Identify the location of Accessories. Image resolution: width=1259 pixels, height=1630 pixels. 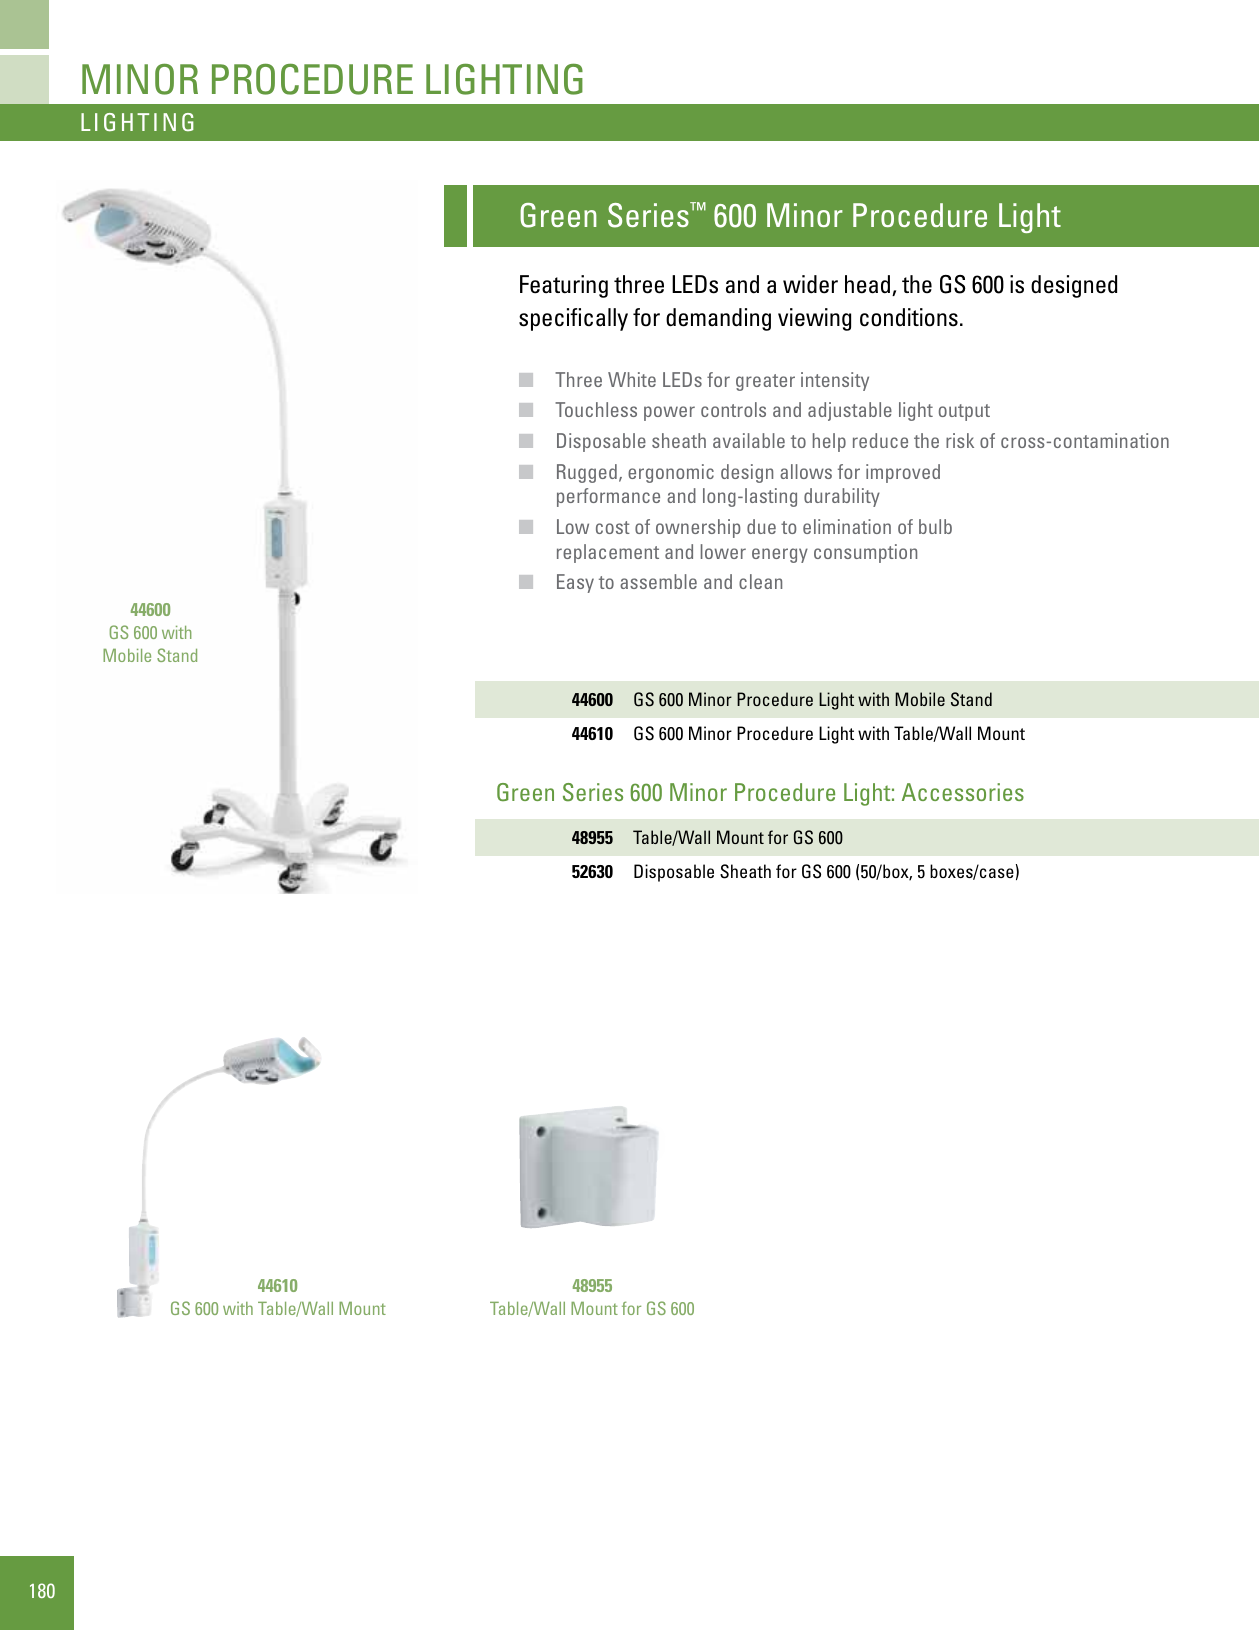
(963, 792).
